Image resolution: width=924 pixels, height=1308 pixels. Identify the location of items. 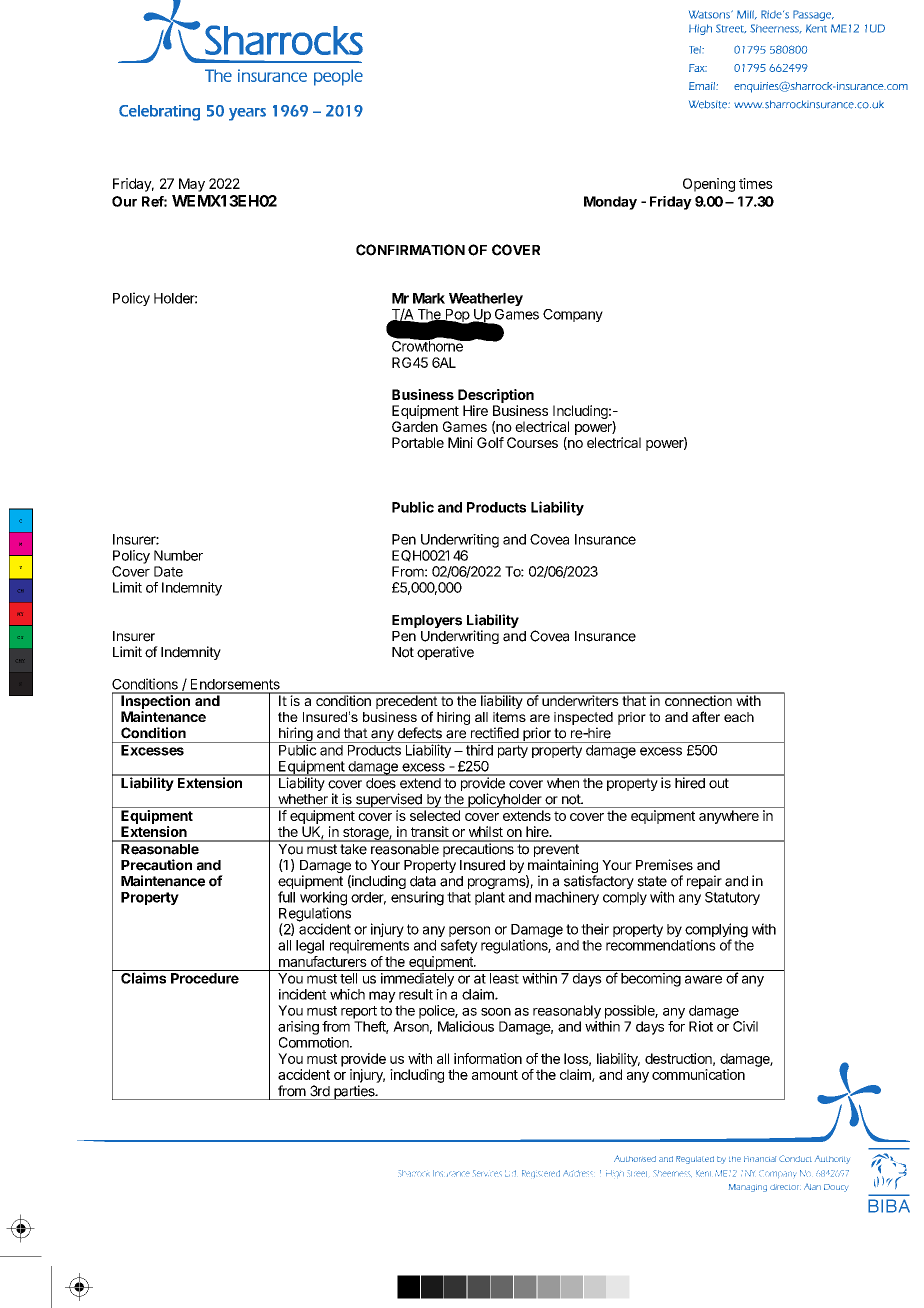
(509, 717).
